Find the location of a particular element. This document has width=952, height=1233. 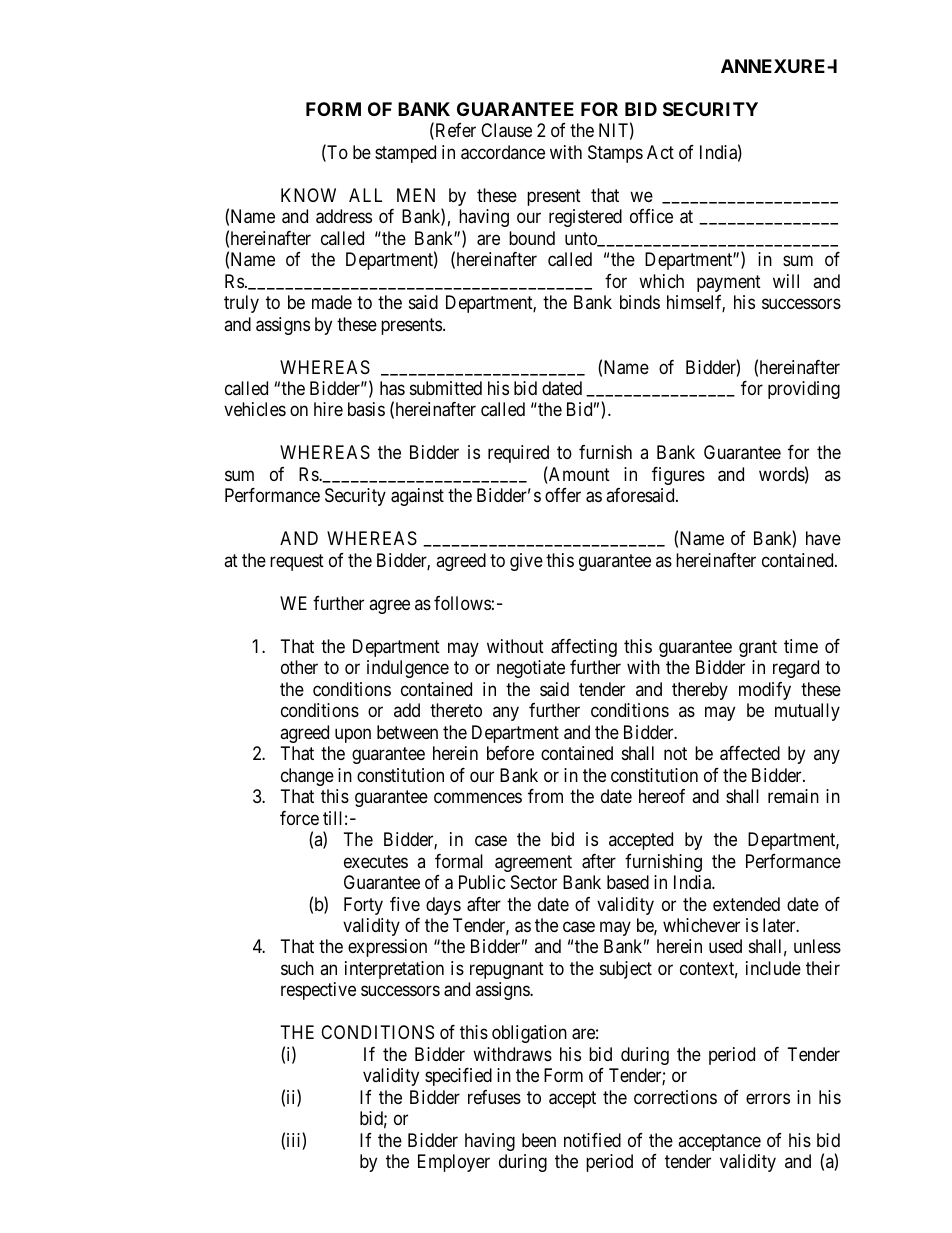

Act is located at coordinates (660, 152).
